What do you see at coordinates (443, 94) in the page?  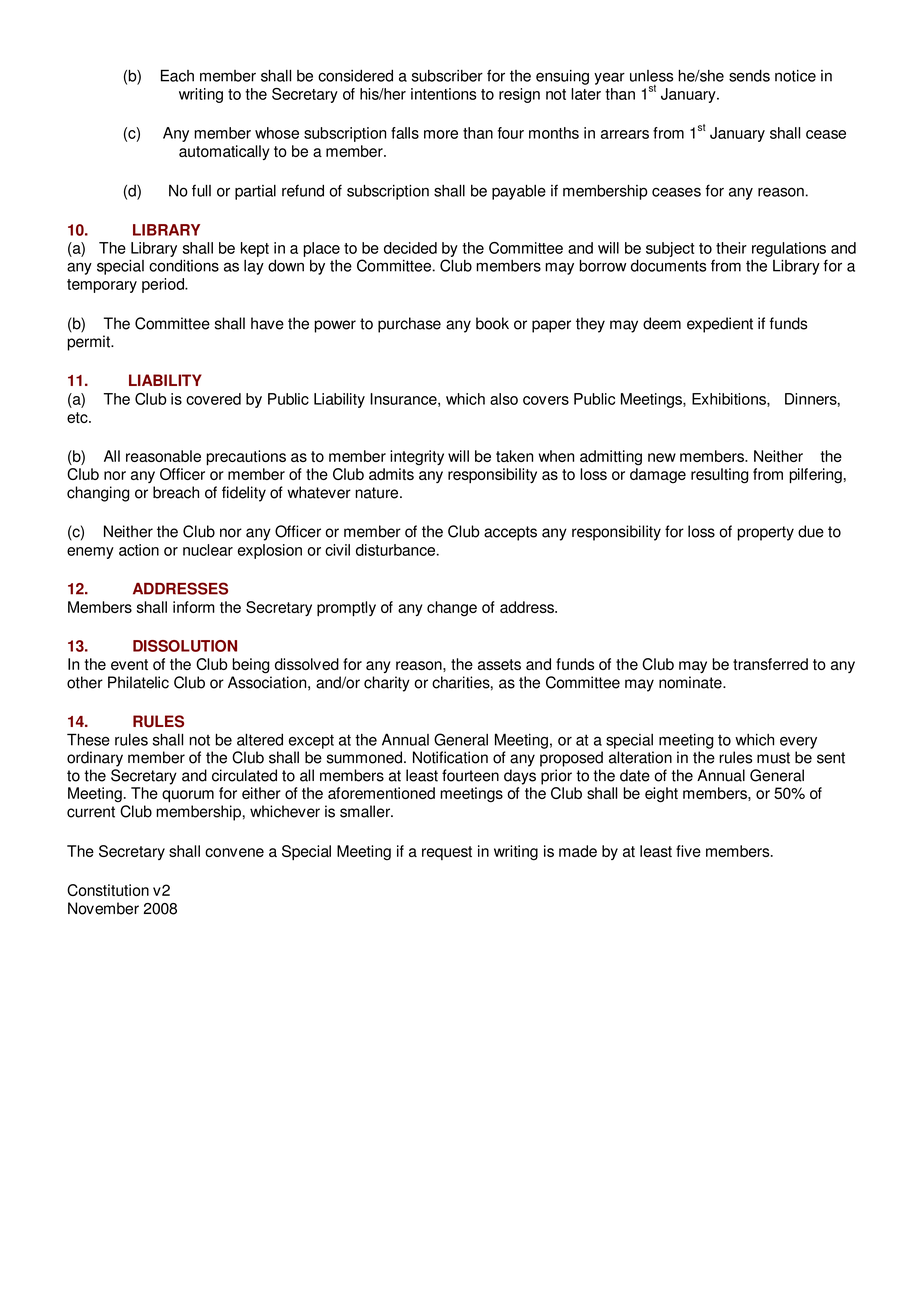 I see `intentions` at bounding box center [443, 94].
